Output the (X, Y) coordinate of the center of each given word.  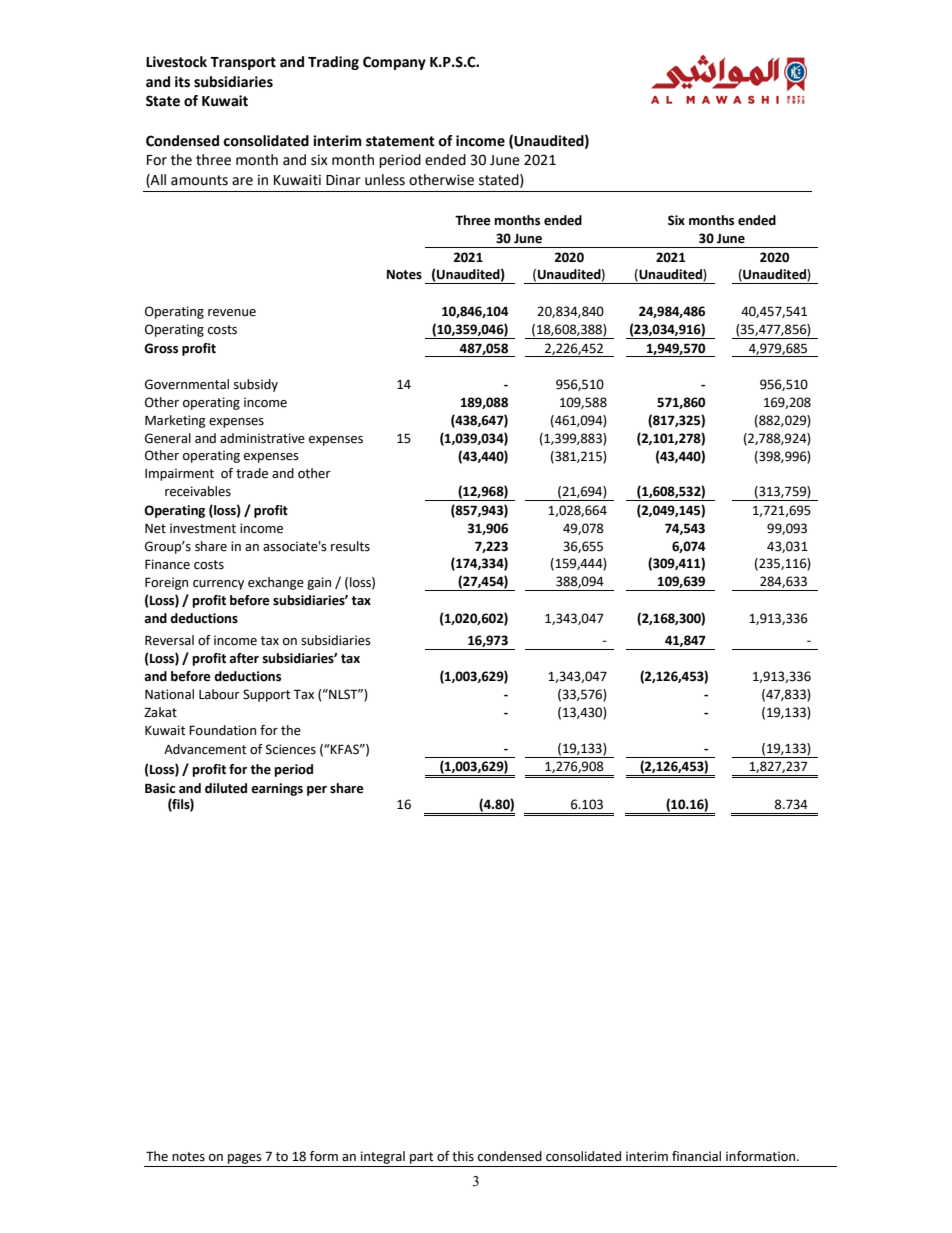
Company (394, 63)
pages (245, 1159)
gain (319, 583)
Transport (243, 63)
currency (218, 585)
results (350, 546)
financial (696, 1156)
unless (385, 180)
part (422, 1158)
